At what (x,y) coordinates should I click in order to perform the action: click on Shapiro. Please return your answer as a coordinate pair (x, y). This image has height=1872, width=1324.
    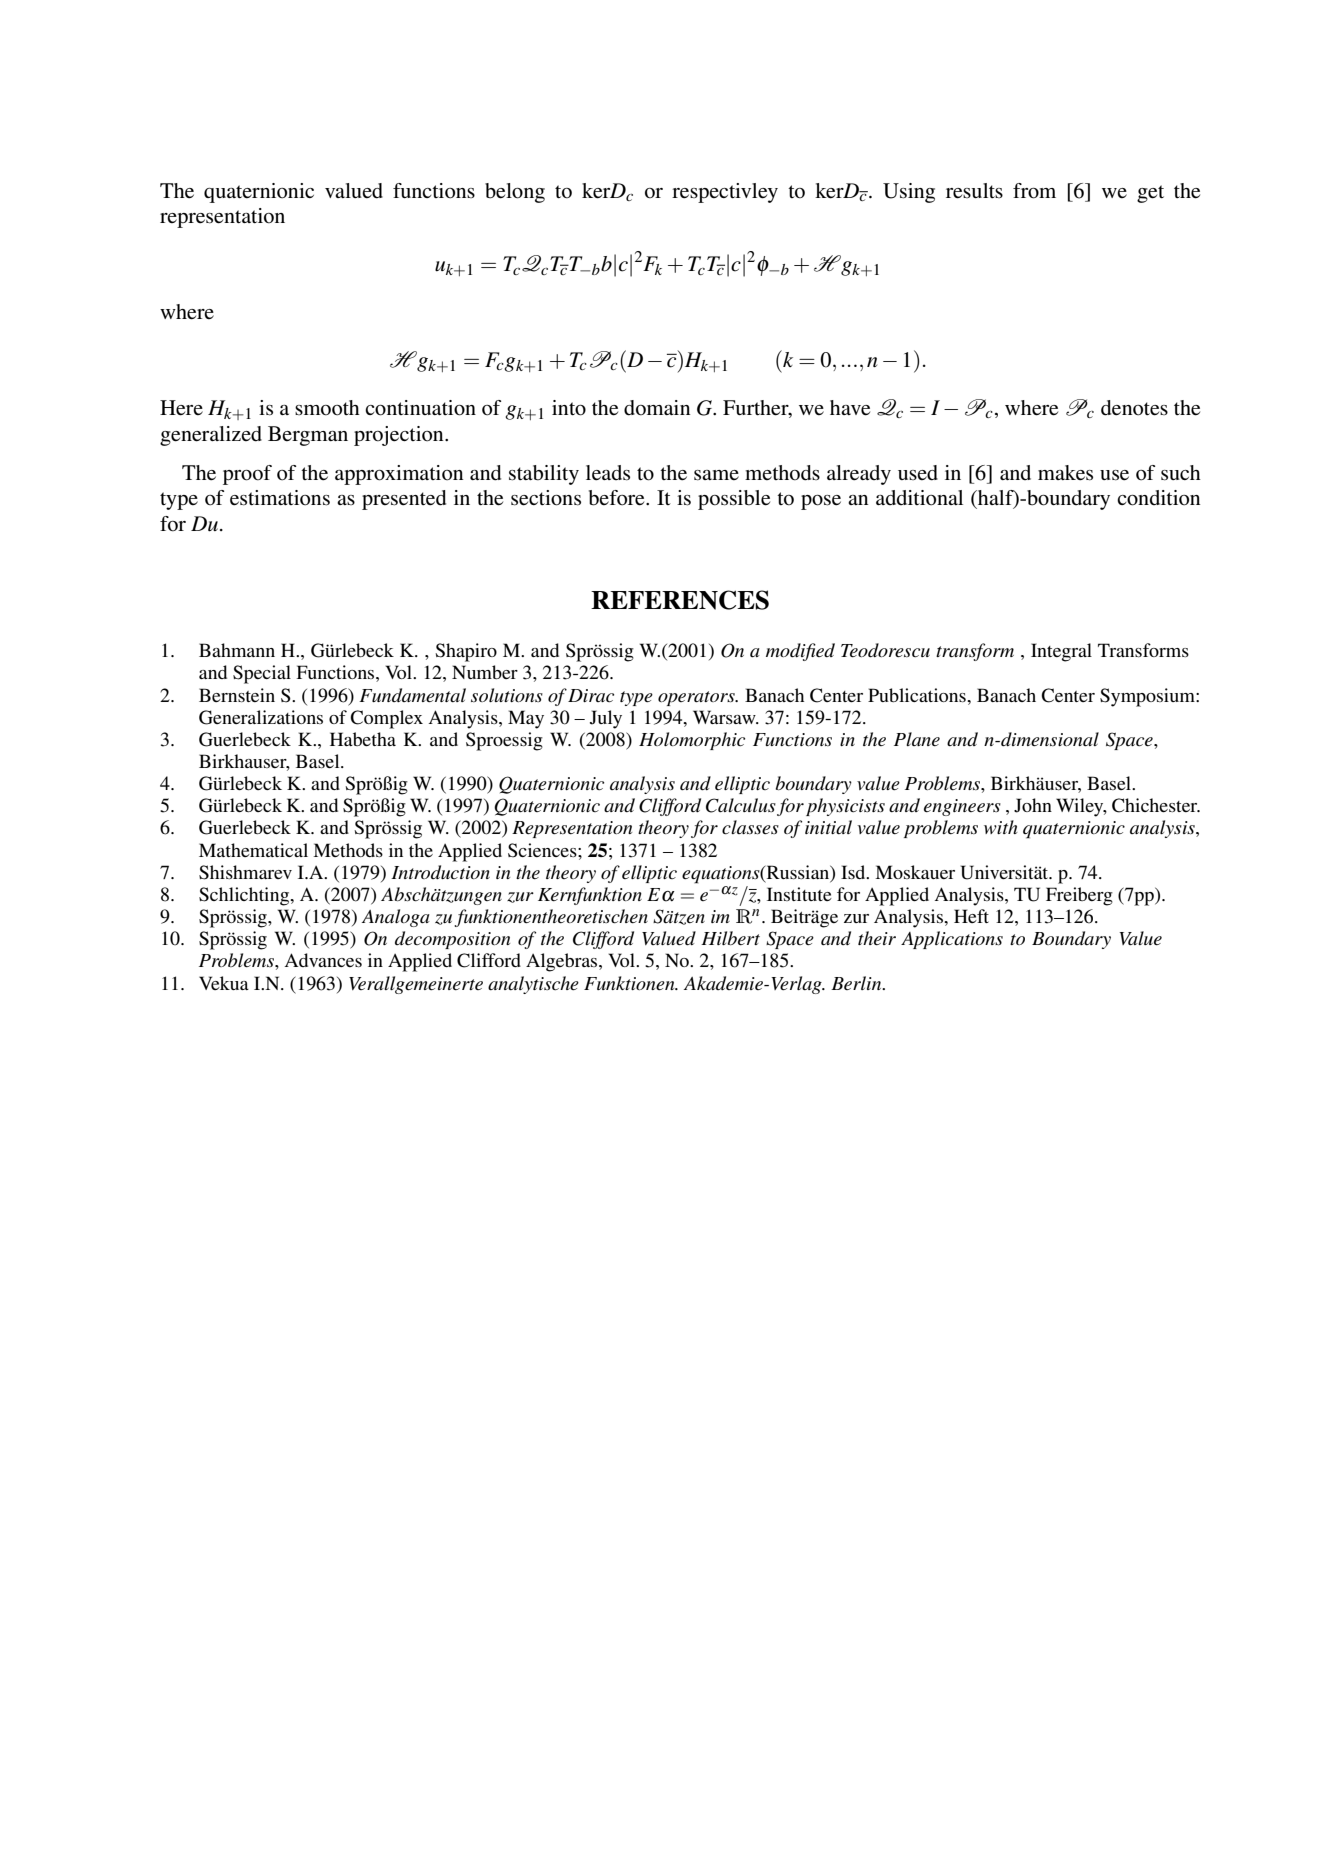
    Looking at the image, I should click on (466, 652).
